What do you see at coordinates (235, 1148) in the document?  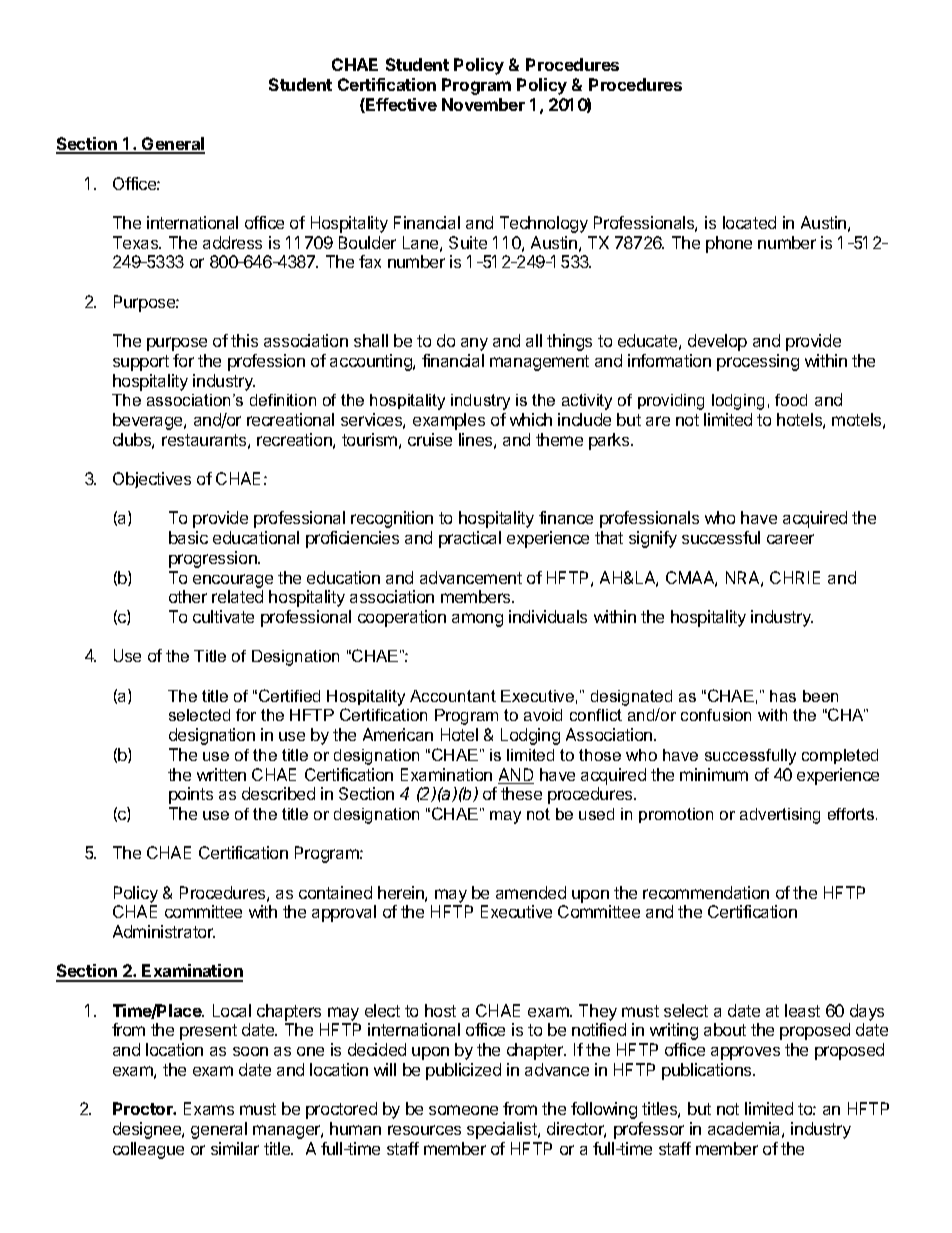 I see `similar` at bounding box center [235, 1148].
